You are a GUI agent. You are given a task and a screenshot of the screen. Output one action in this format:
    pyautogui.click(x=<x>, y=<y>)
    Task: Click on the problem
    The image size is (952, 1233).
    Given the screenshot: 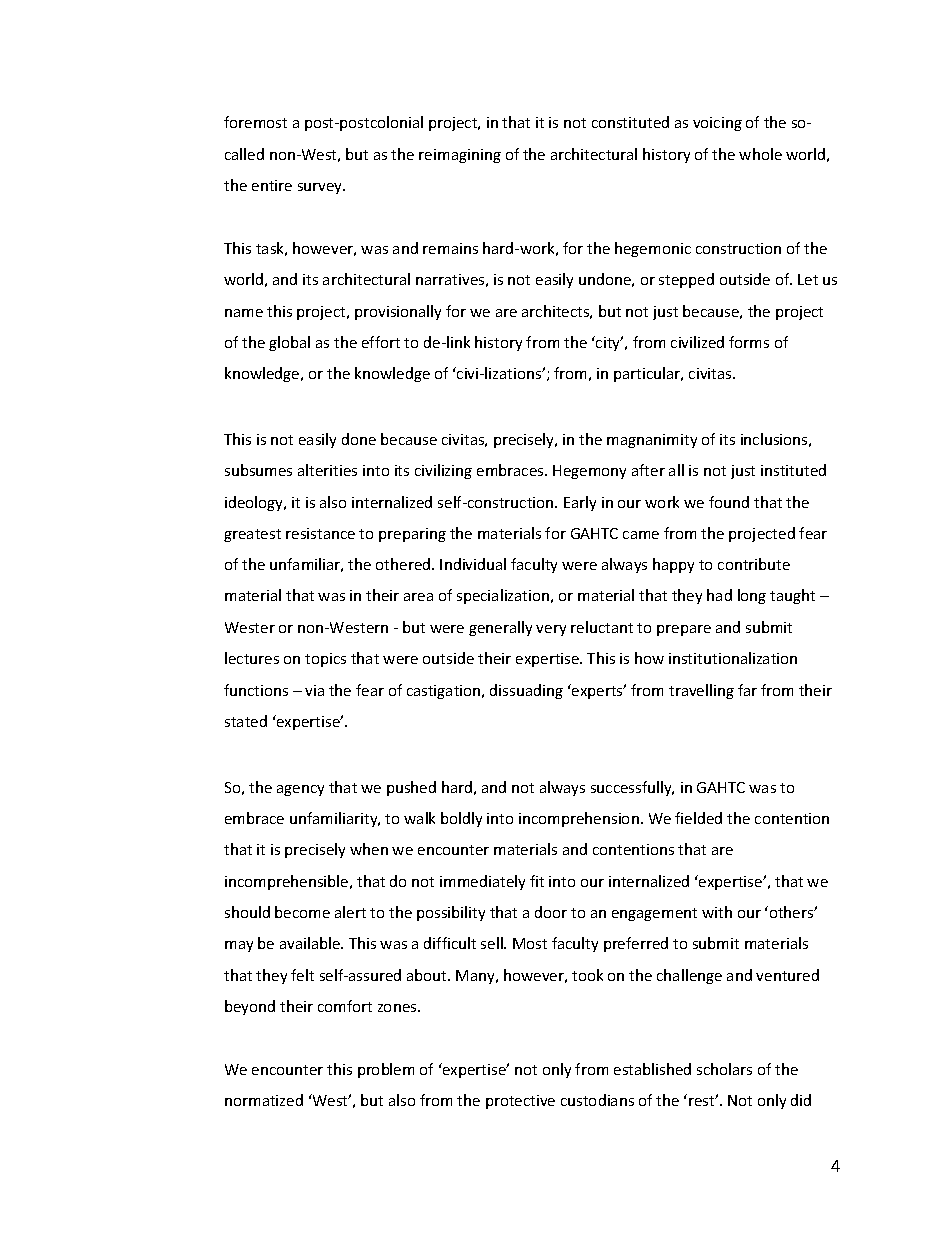 What is the action you would take?
    pyautogui.click(x=386, y=1070)
